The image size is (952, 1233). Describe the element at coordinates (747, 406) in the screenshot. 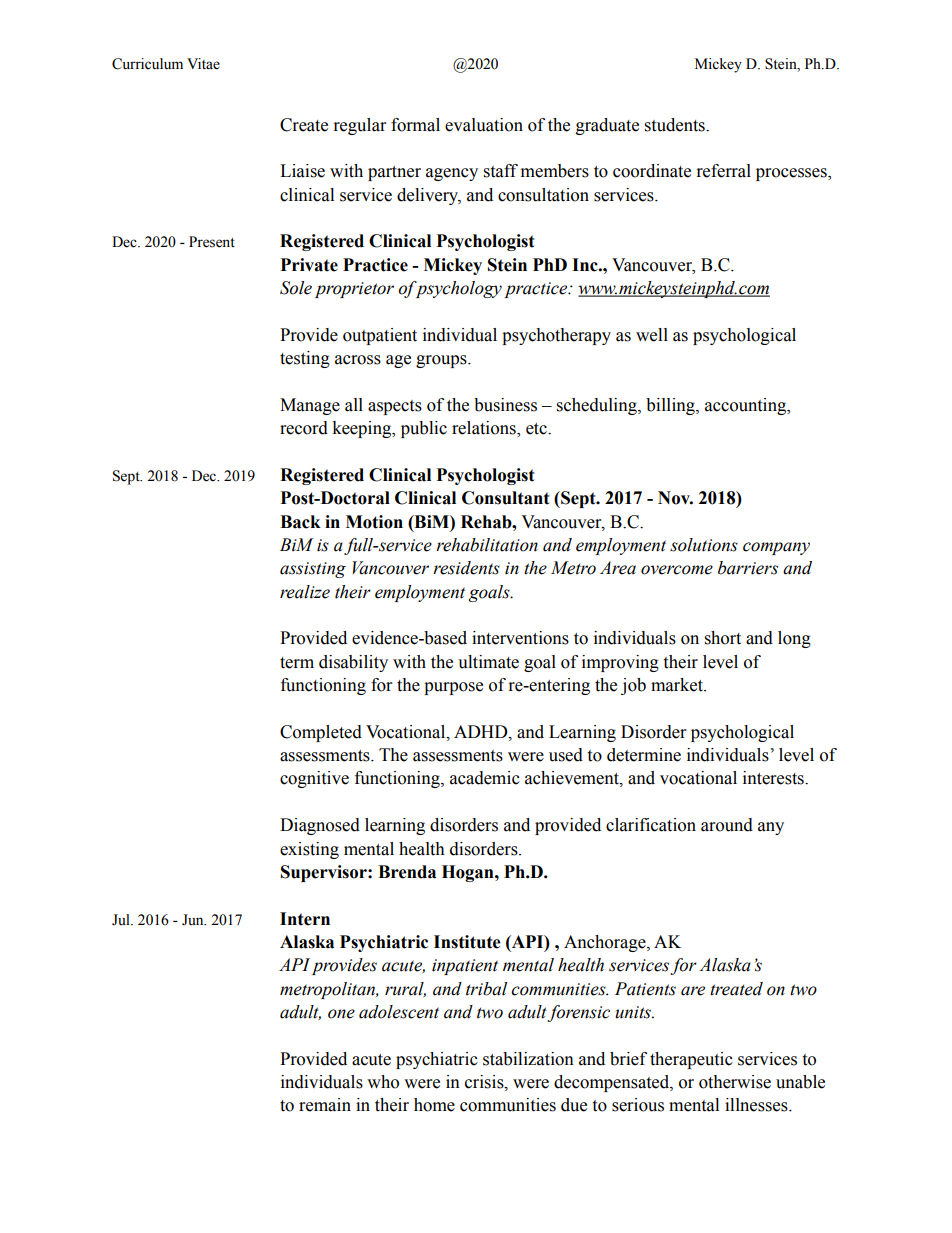

I see `accounting` at that location.
